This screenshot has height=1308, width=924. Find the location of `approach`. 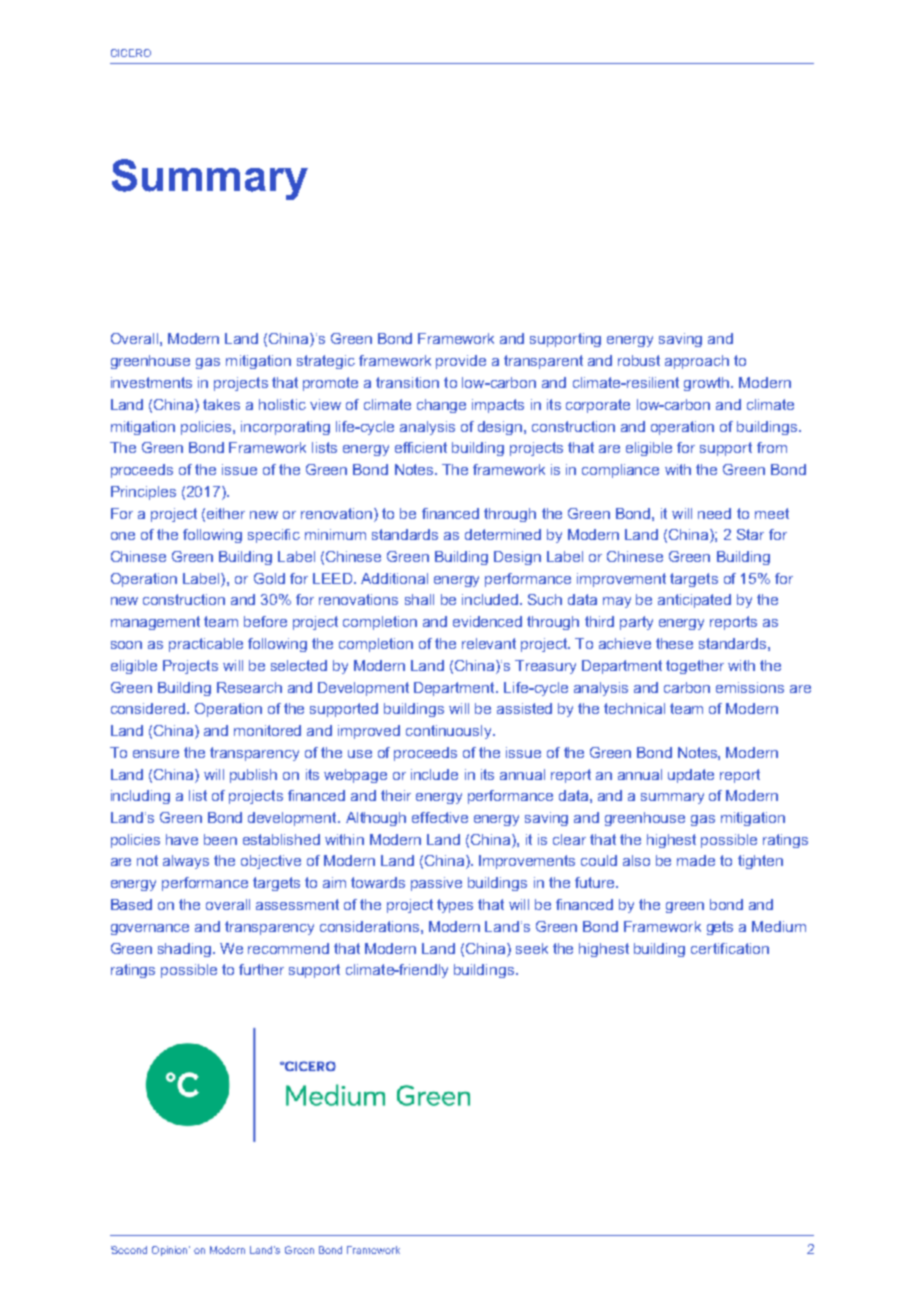

approach is located at coordinates (697, 362).
